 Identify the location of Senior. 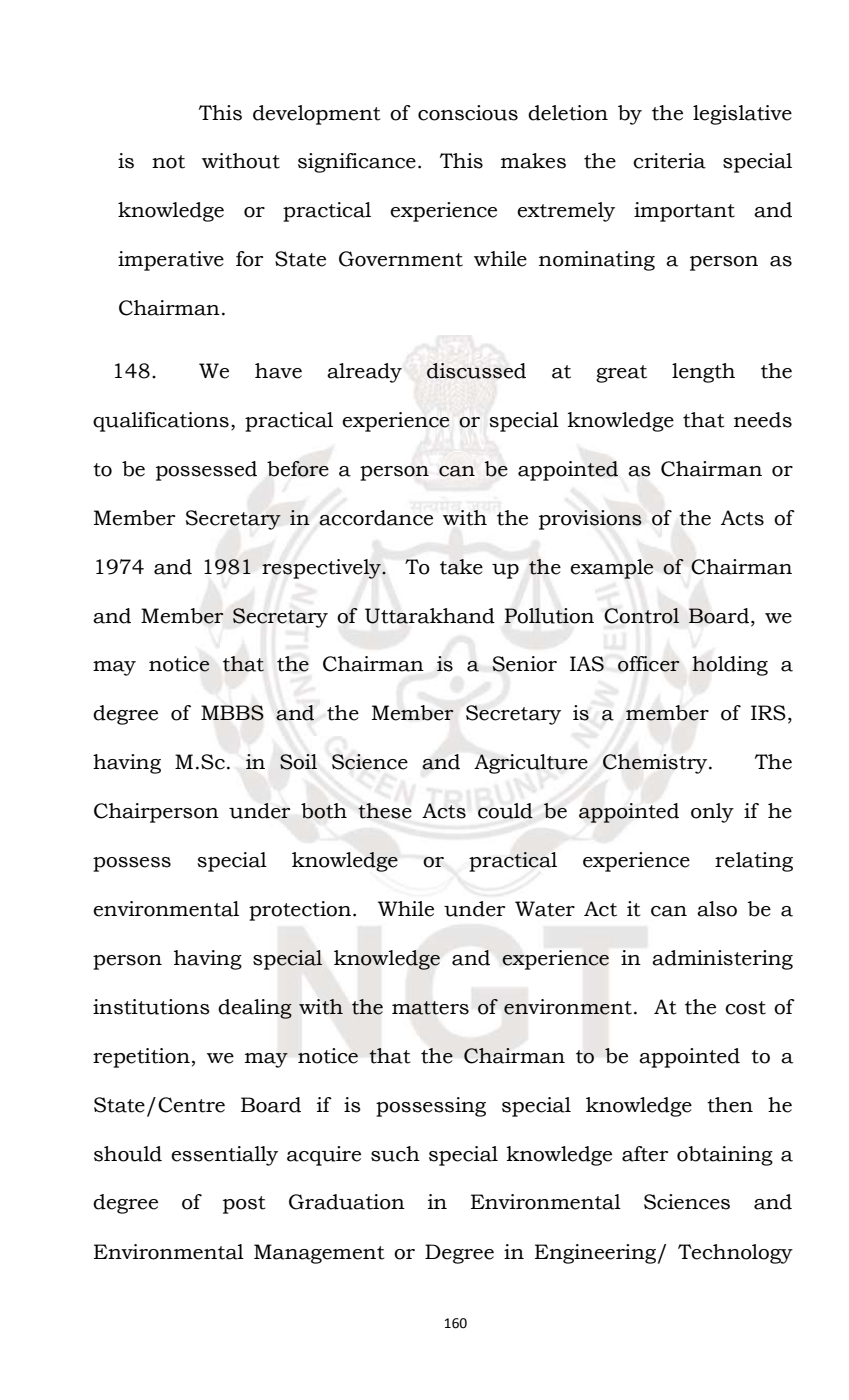
(524, 664).
